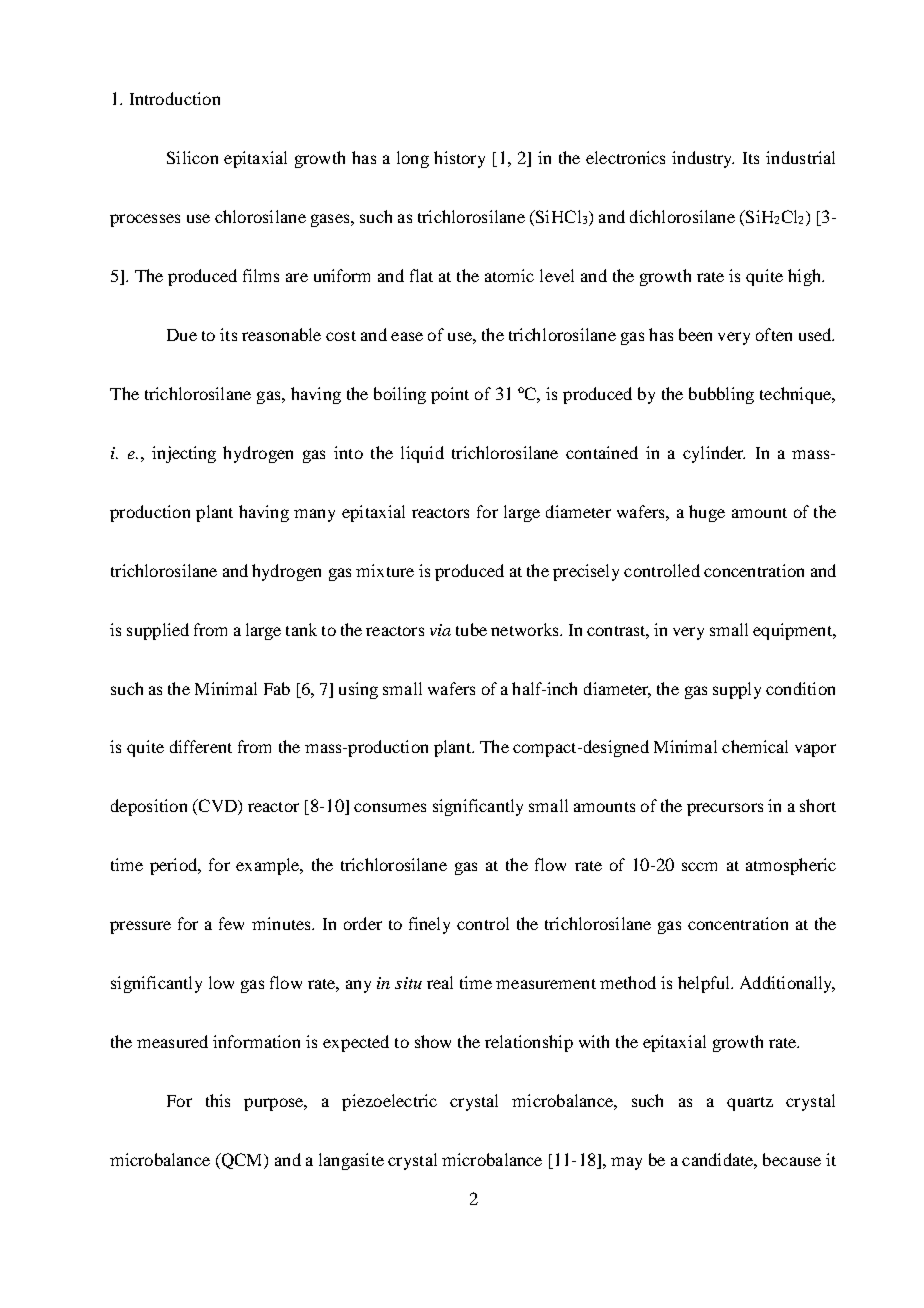 The image size is (924, 1308). What do you see at coordinates (389, 1102) in the page?
I see `piezoelectric` at bounding box center [389, 1102].
